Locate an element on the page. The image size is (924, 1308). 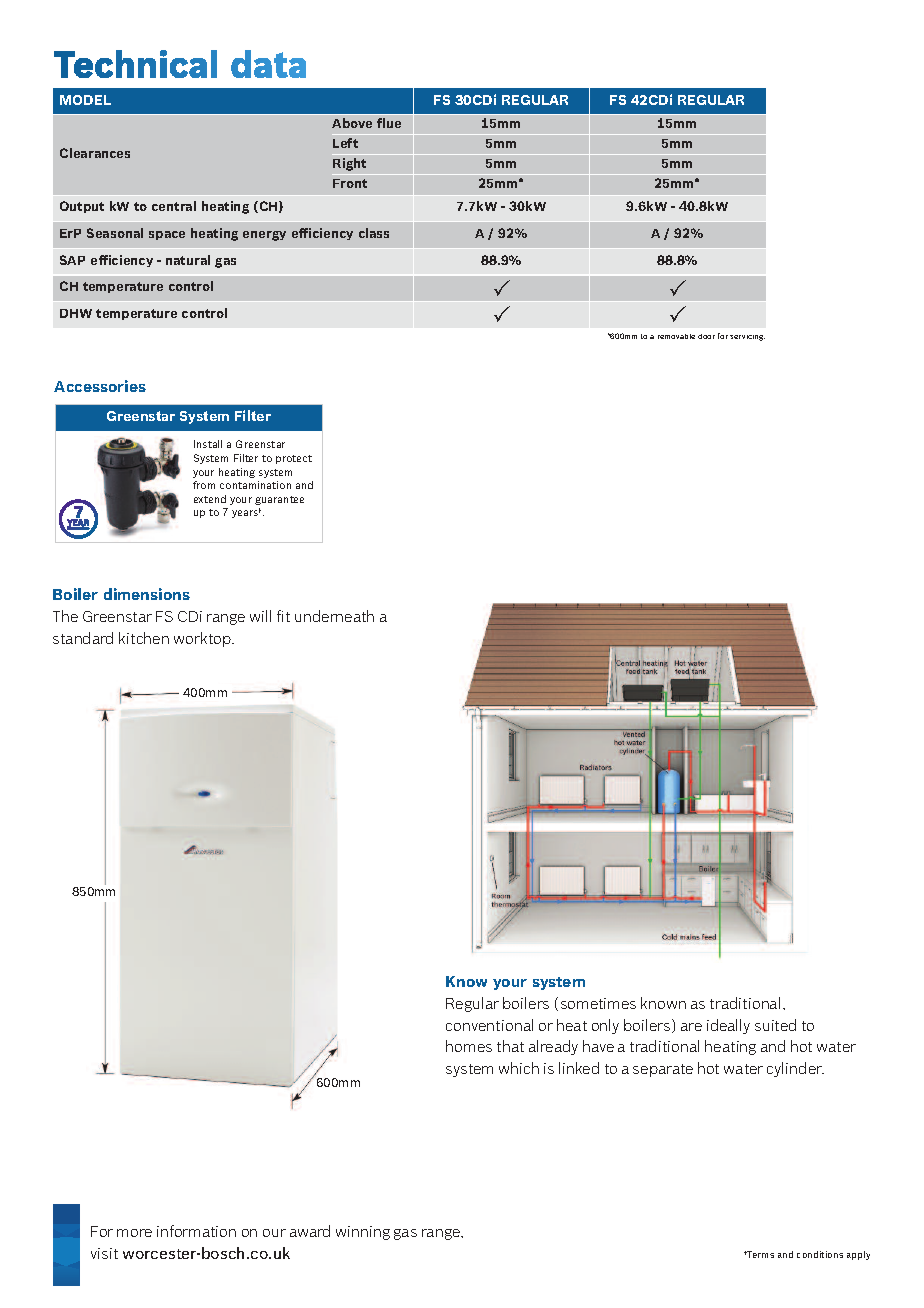
more is located at coordinates (134, 1233).
